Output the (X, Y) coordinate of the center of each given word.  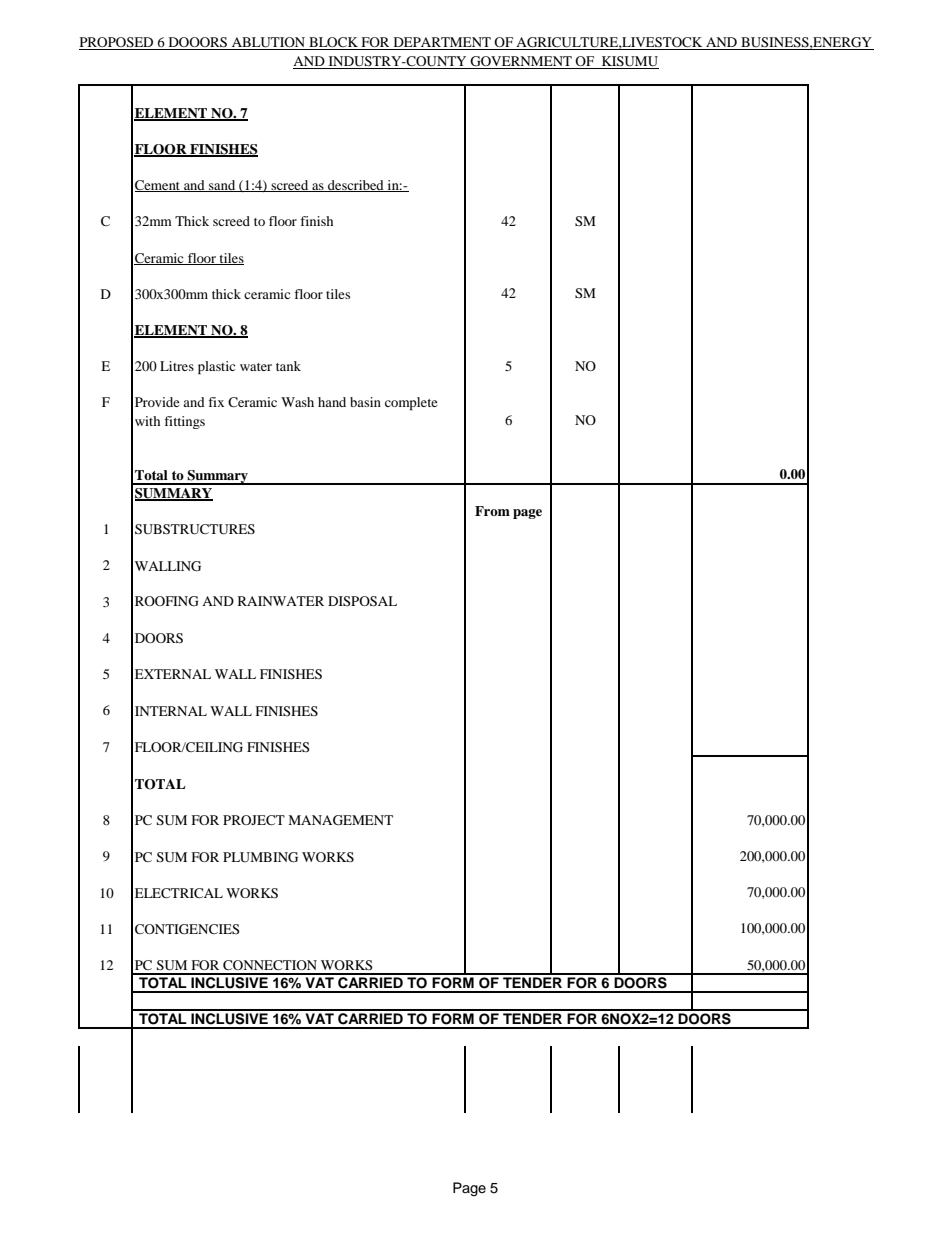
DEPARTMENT (442, 43)
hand (332, 402)
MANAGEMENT (340, 820)
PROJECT (254, 820)
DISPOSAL (362, 601)
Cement (159, 186)
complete (411, 403)
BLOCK (333, 43)
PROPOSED (117, 43)
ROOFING (166, 601)
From (492, 511)
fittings (184, 422)
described (356, 186)
